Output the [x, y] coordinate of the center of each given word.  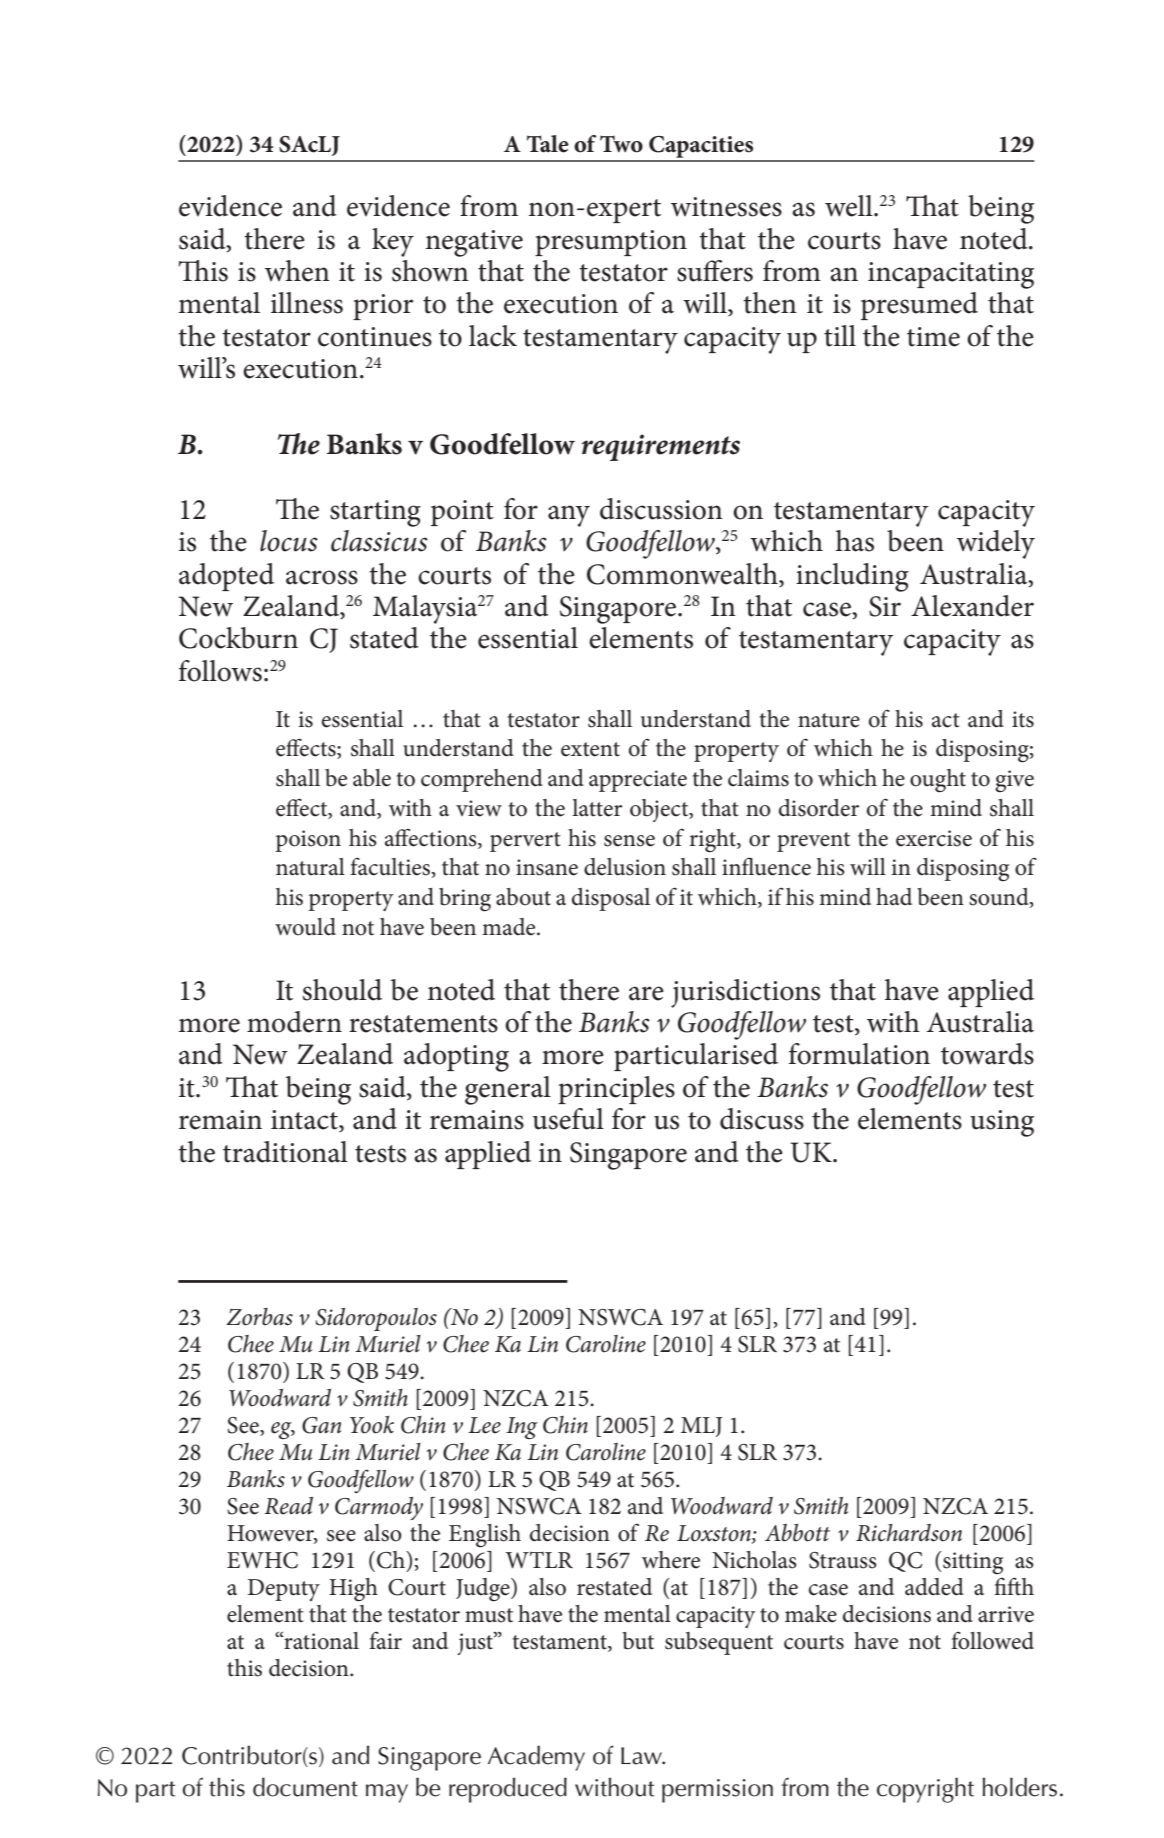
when [297, 271]
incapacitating [951, 275]
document [305, 1787]
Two [621, 144]
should [342, 990]
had [894, 897]
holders [1019, 1787]
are [646, 993]
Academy [536, 1758]
